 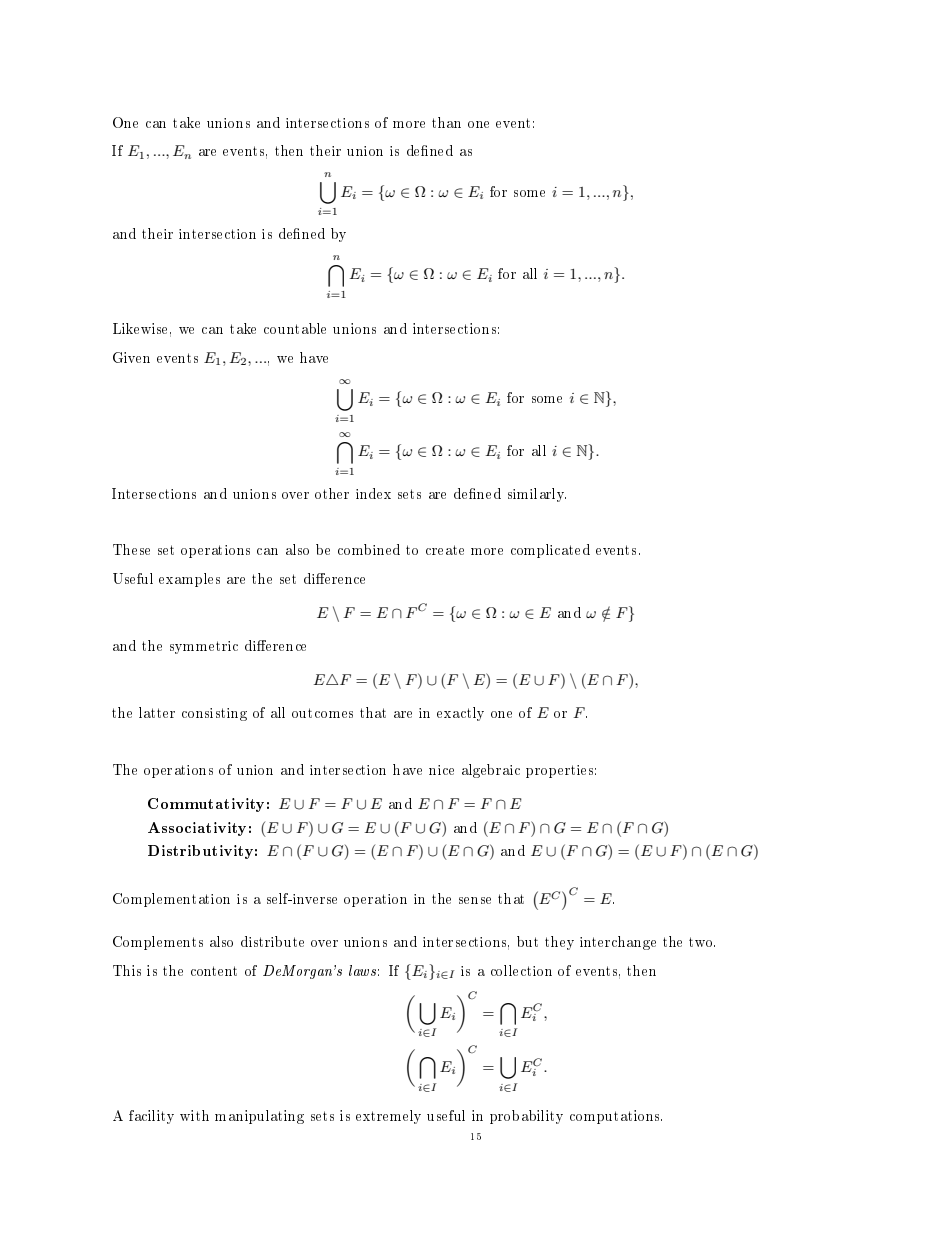 I want to click on complicated, so click(x=550, y=551).
